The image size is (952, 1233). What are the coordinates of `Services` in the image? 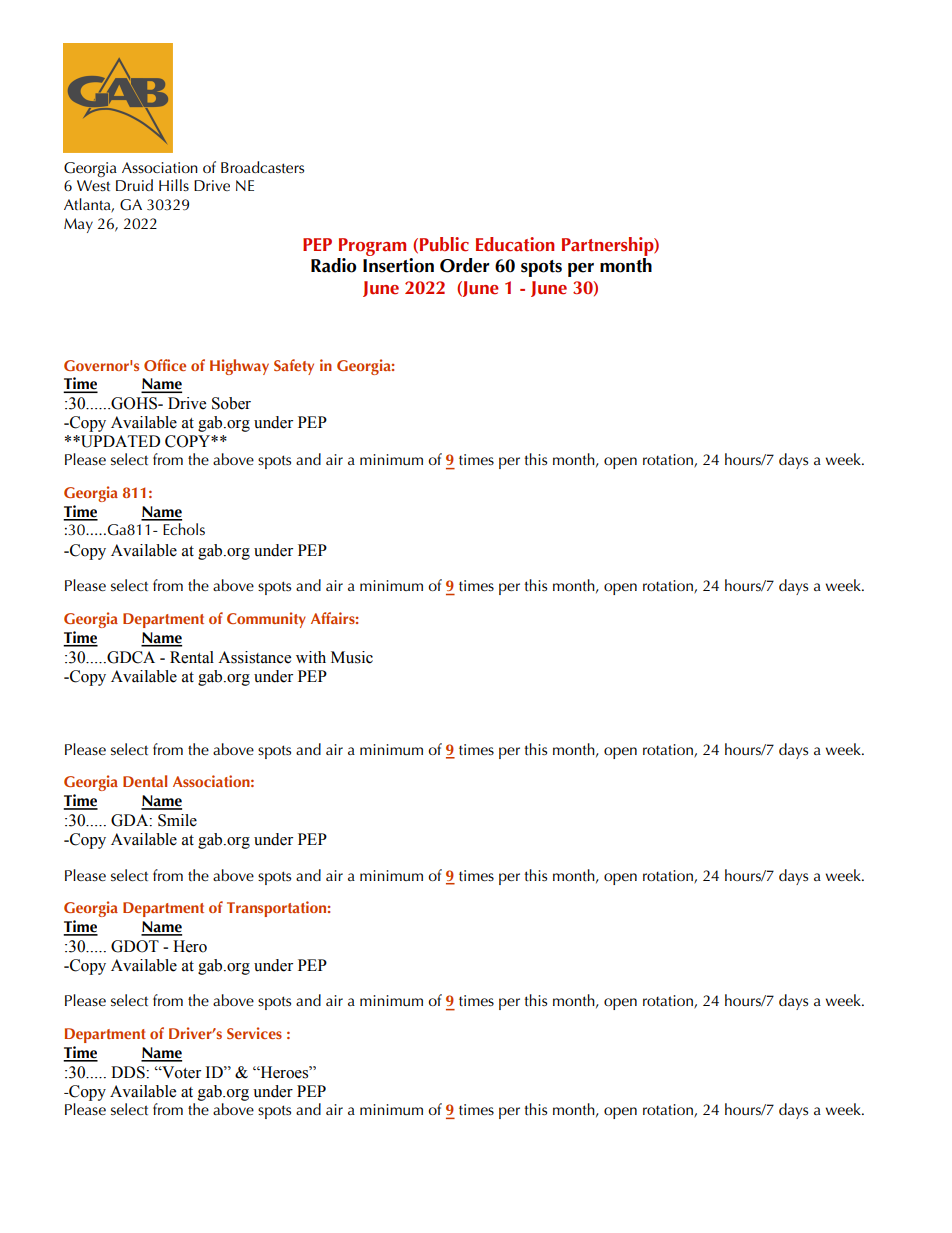 It's located at (254, 1033).
